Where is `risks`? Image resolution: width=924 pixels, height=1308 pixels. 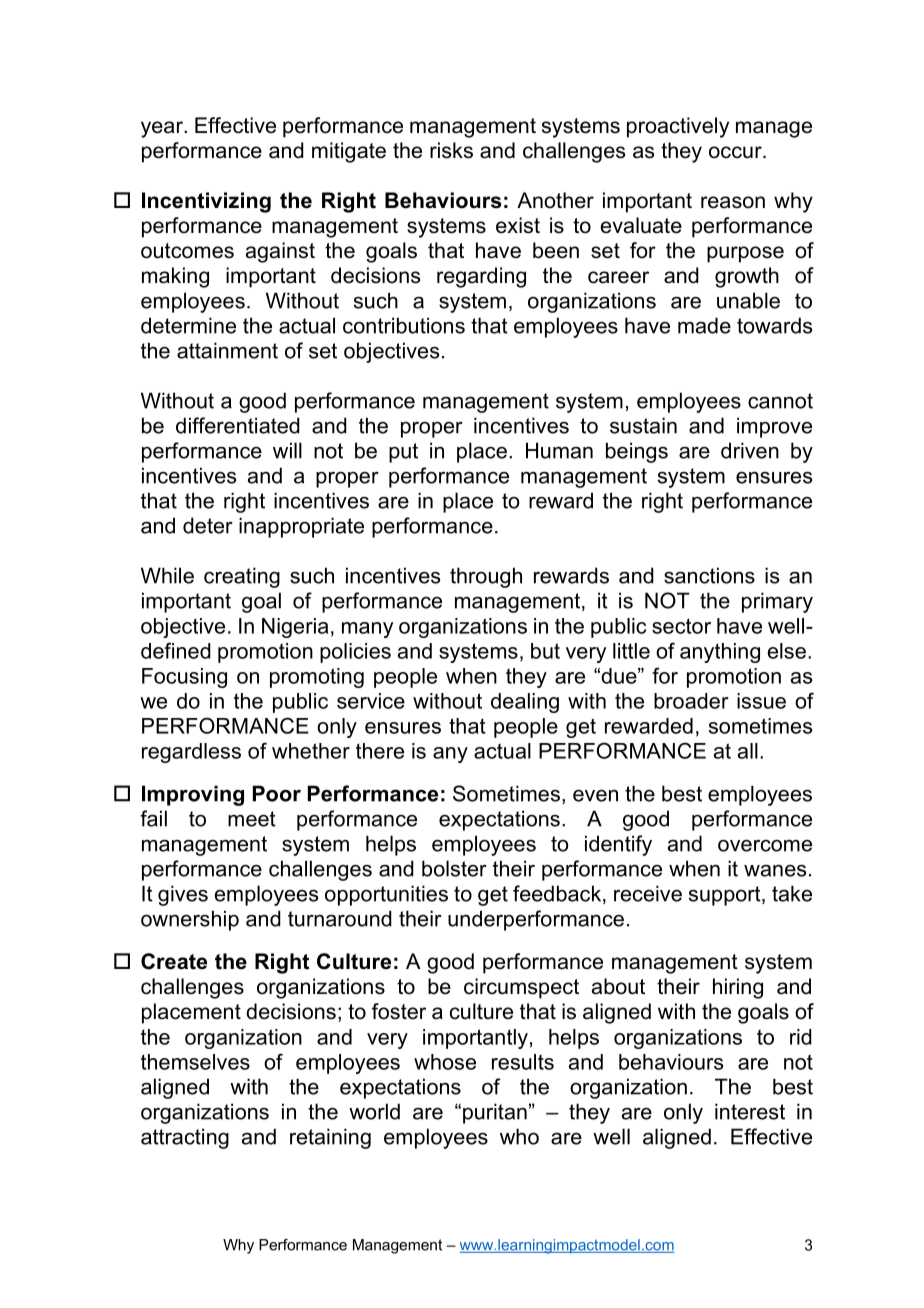
risks is located at coordinates (451, 150).
